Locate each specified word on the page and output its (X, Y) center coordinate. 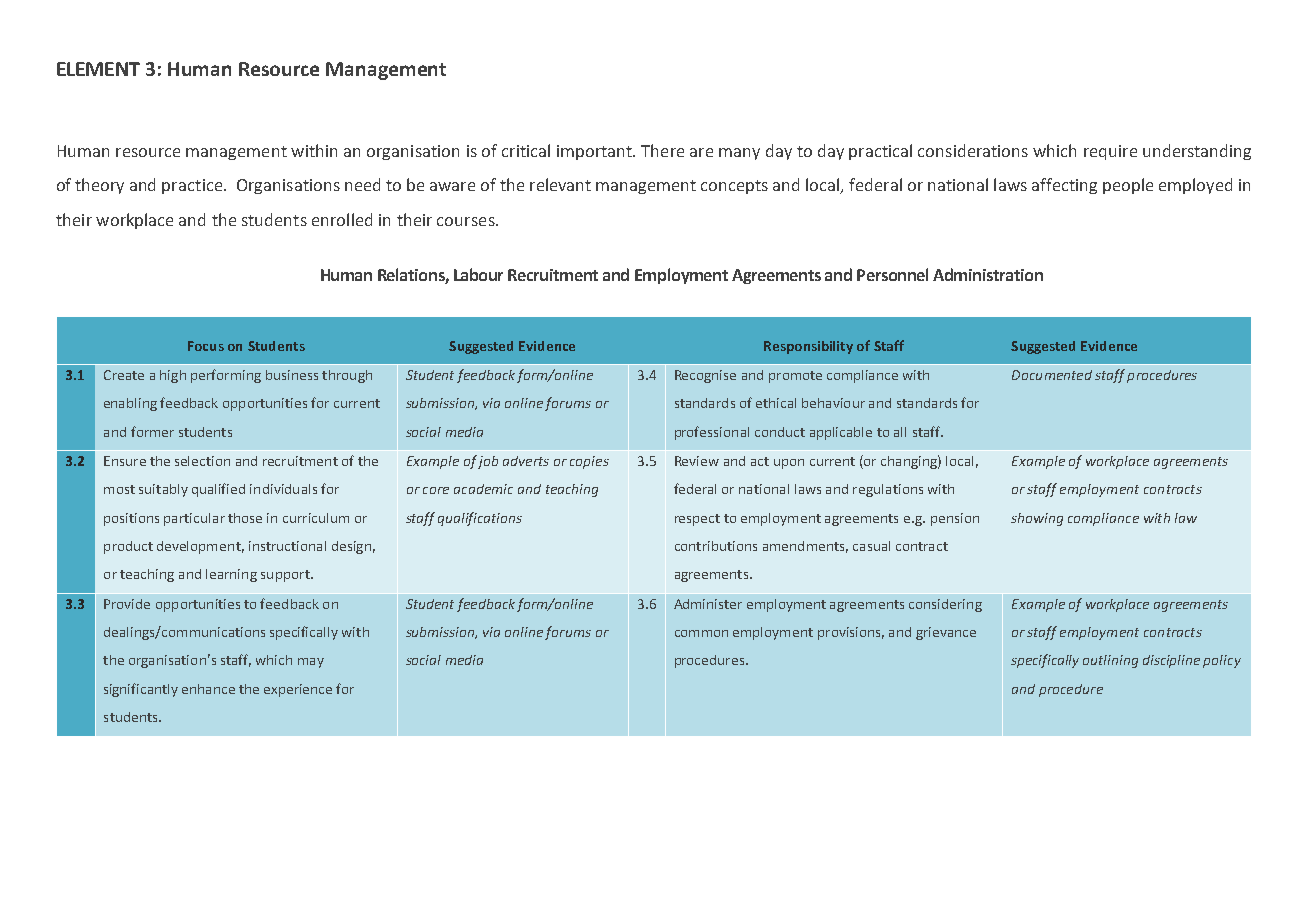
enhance (208, 689)
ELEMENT (98, 69)
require (1110, 152)
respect (697, 520)
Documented (1052, 375)
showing (1037, 519)
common (701, 633)
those (245, 518)
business (292, 375)
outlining (1110, 661)
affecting (1064, 186)
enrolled (342, 219)
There (662, 150)
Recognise (705, 376)
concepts (734, 187)
